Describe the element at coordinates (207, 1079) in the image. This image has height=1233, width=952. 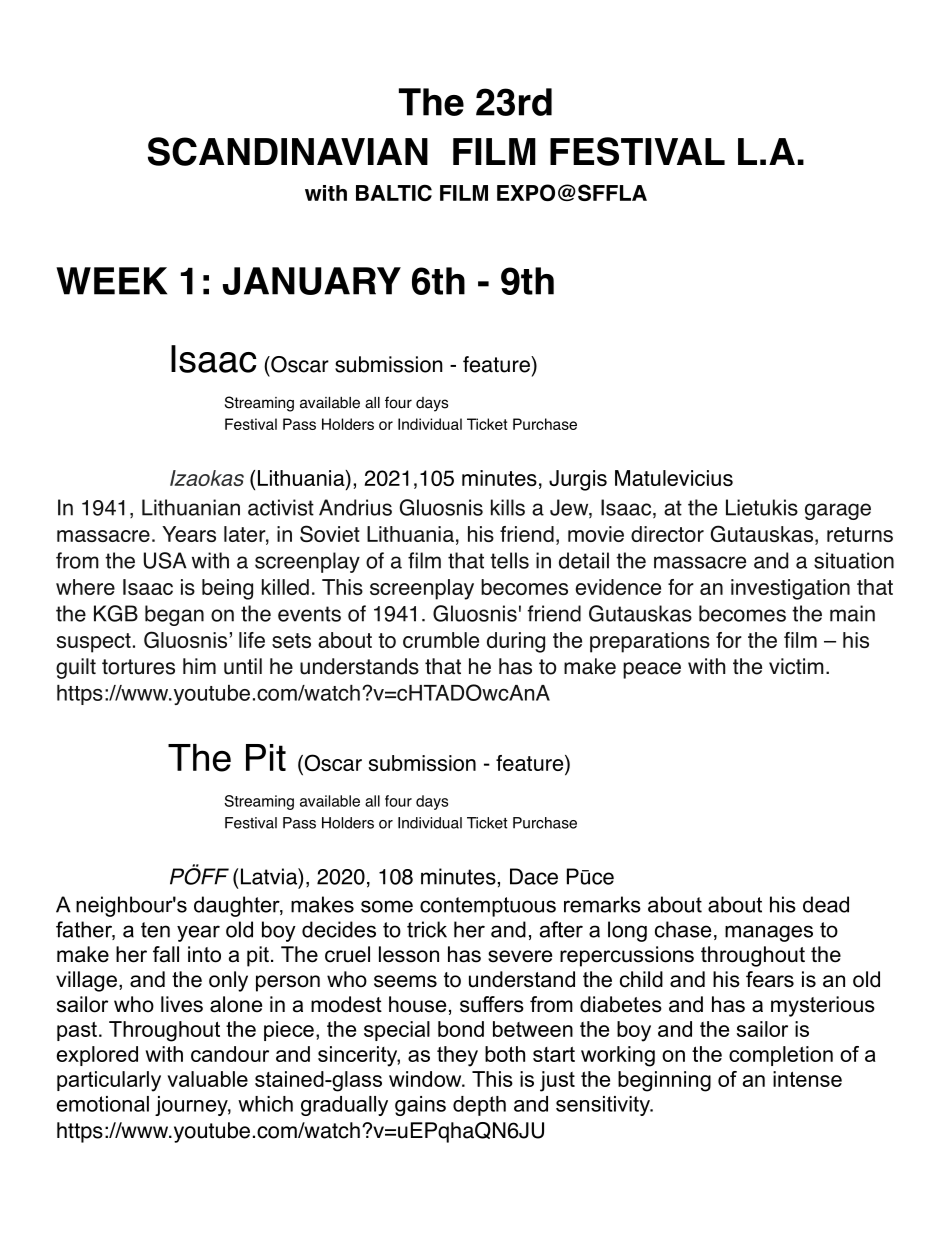
I see `valuable` at that location.
